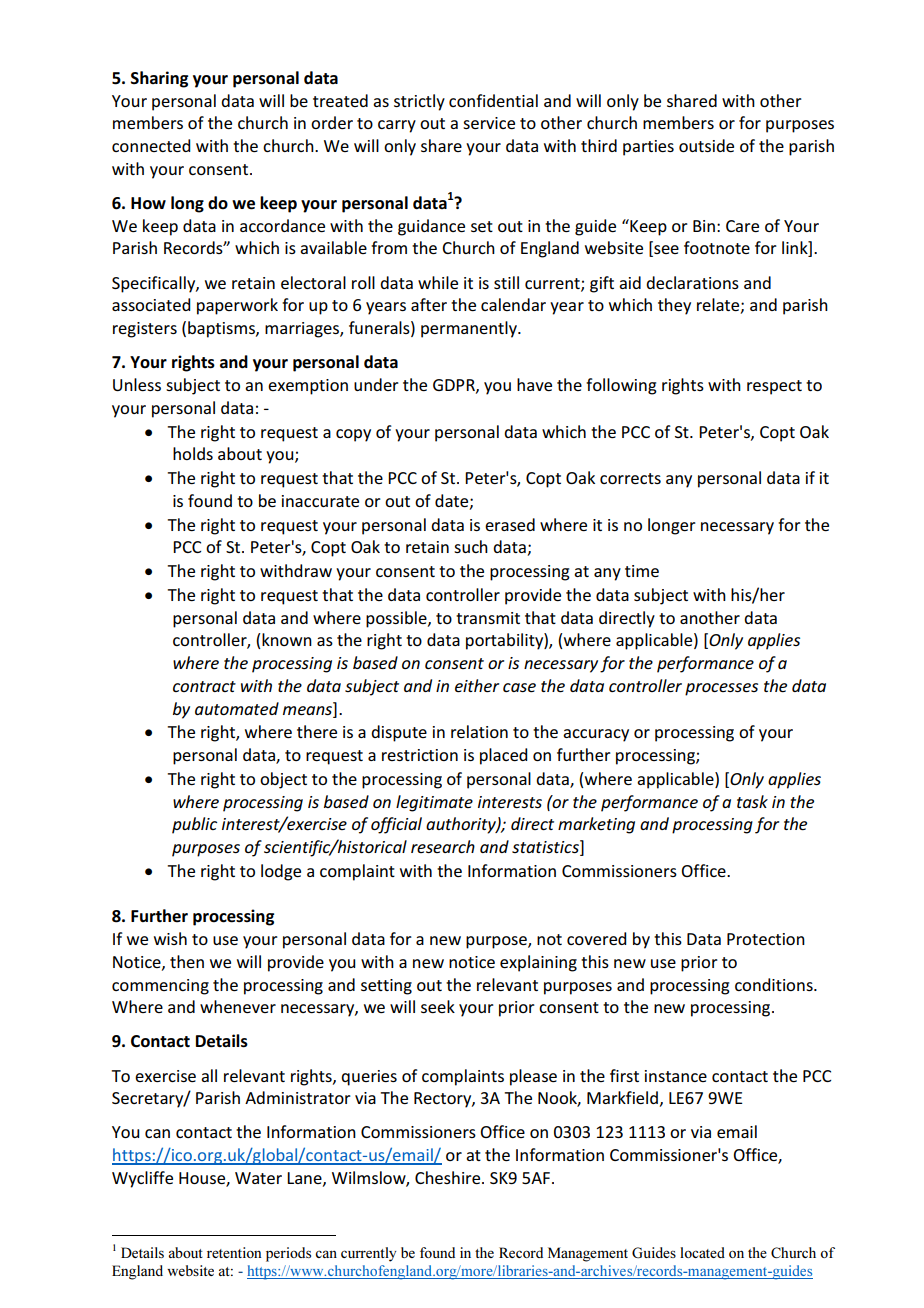 The height and width of the page is (1308, 924). Describe the element at coordinates (204, 686) in the page. I see `contract` at that location.
